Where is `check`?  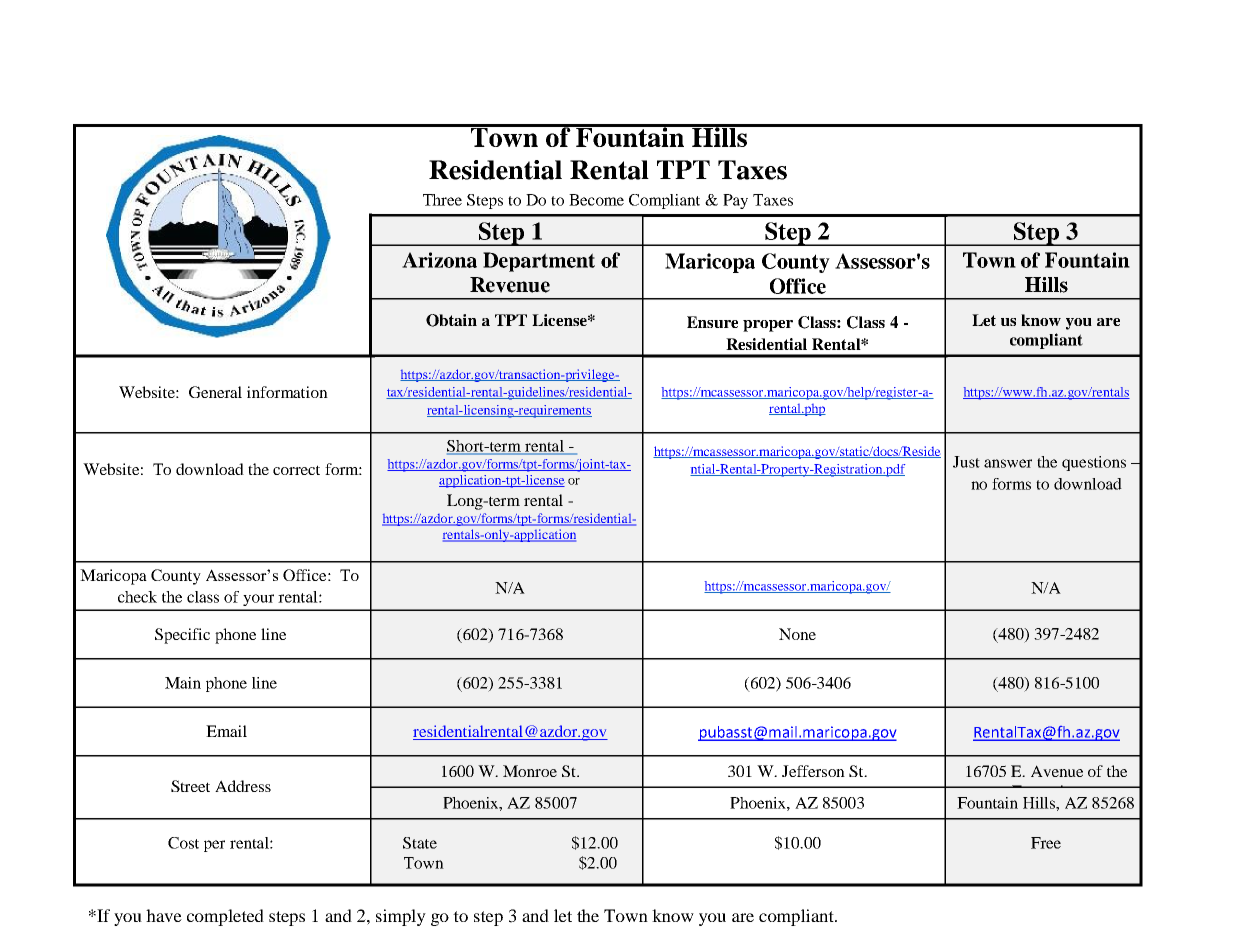 check is located at coordinates (137, 597).
